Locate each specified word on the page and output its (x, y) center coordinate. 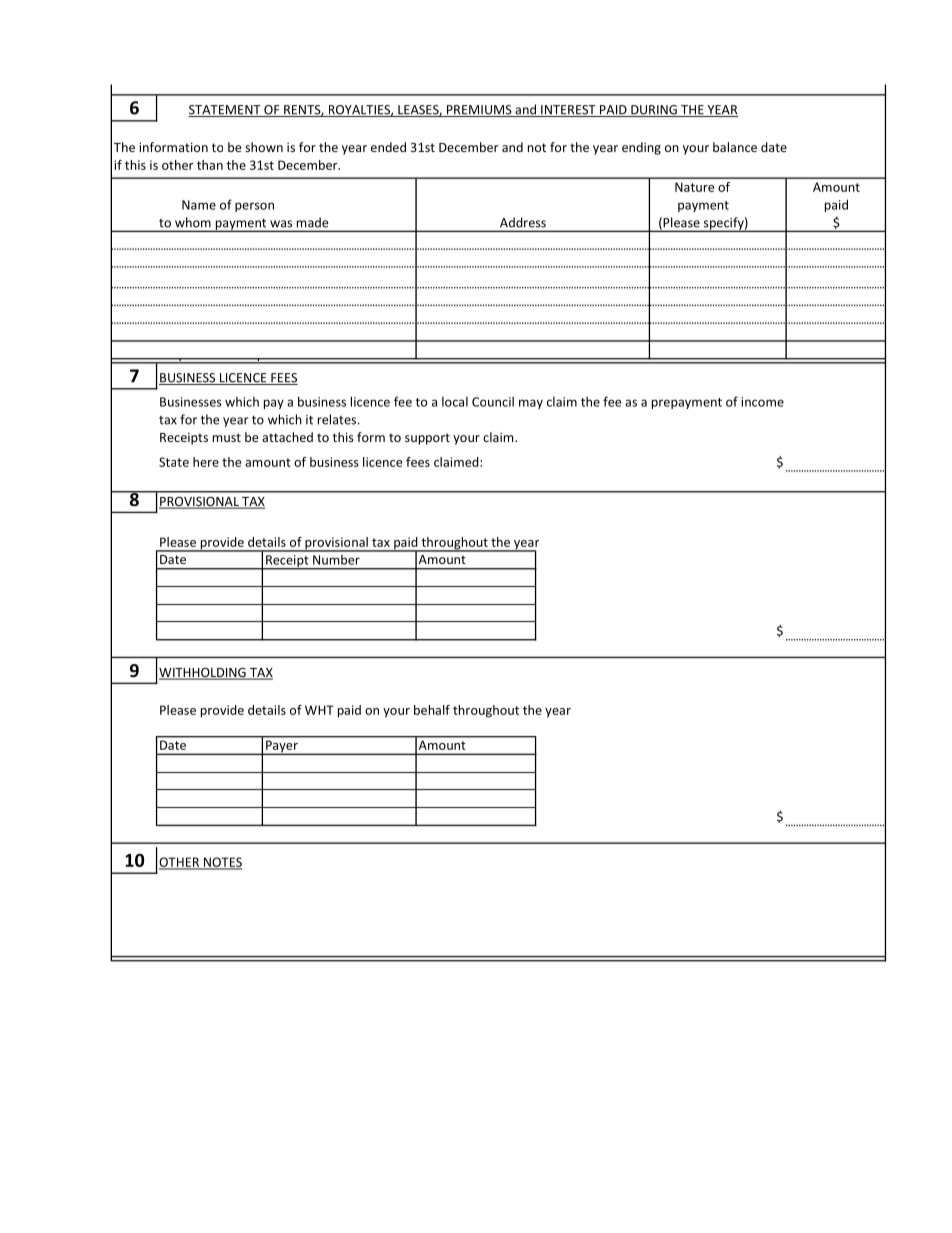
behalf (432, 710)
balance (735, 147)
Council (493, 402)
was (281, 224)
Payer (282, 748)
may (531, 404)
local (455, 402)
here (206, 462)
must (227, 437)
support (427, 439)
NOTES (222, 863)
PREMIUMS (479, 111)
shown (264, 147)
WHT (319, 710)
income (763, 402)
